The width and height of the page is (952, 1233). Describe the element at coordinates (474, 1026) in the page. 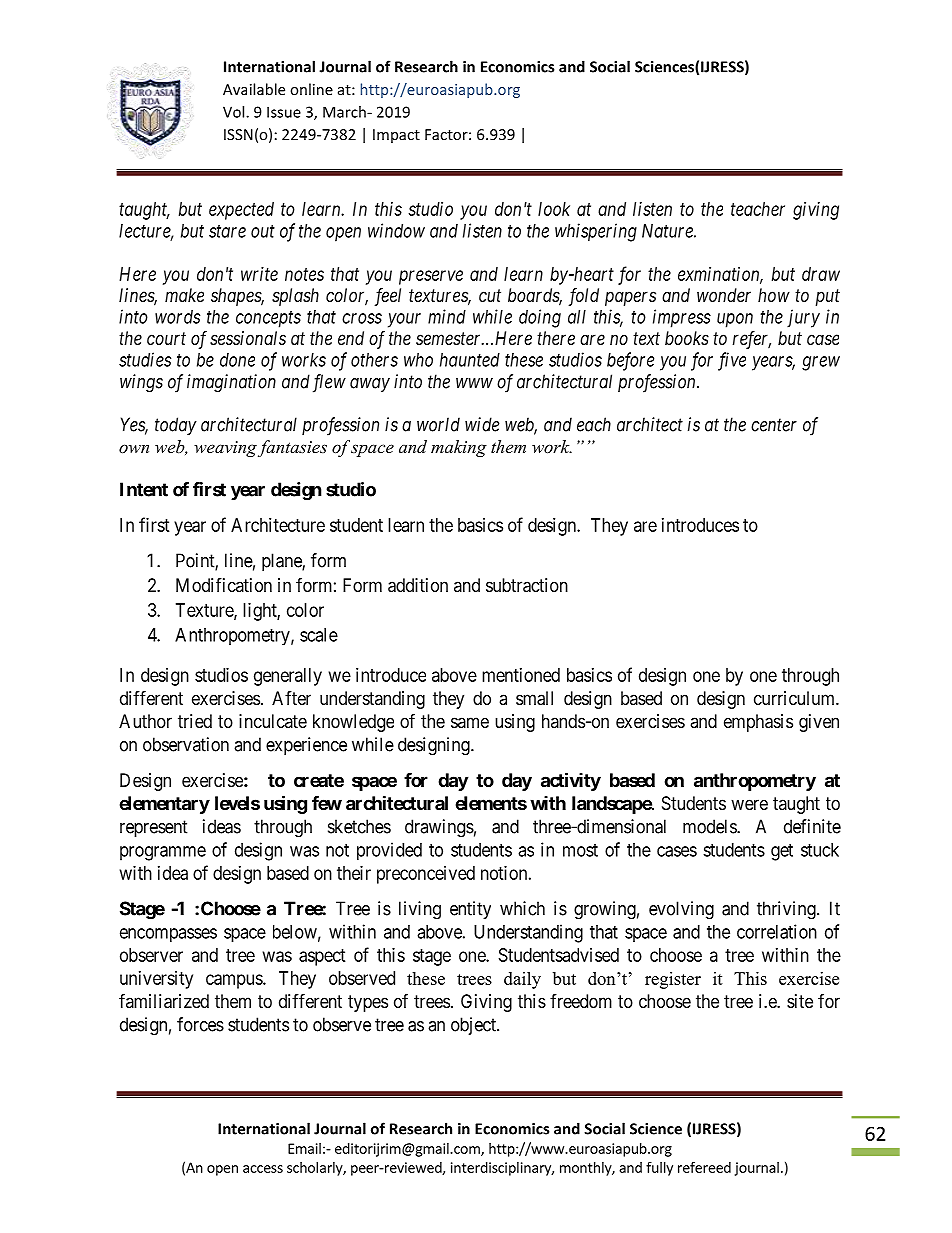

I see `object` at that location.
